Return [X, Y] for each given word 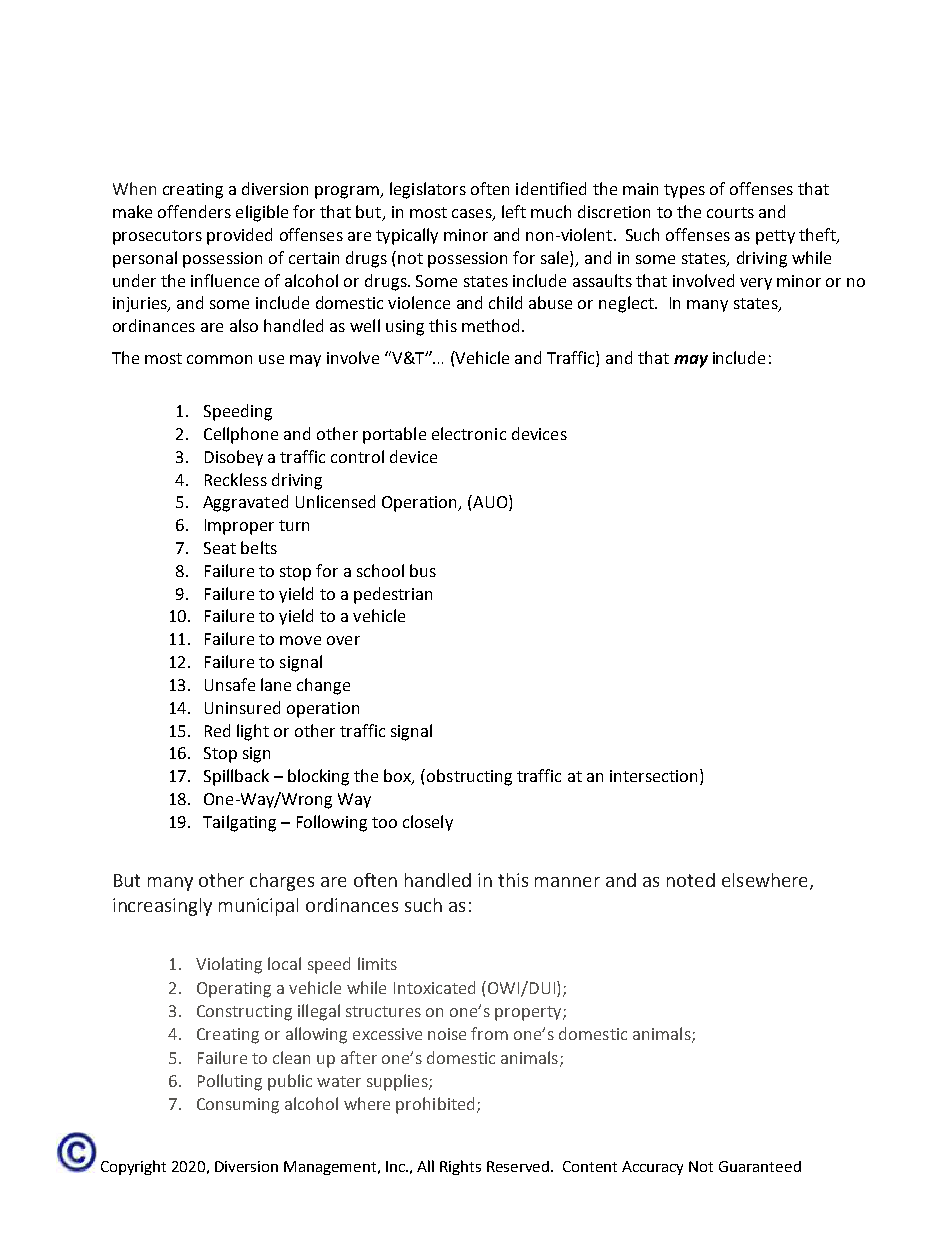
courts [730, 212]
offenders [194, 211]
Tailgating [239, 823]
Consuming [238, 1106]
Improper [239, 527]
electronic [469, 433]
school [380, 570]
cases [473, 215]
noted [691, 880]
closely [428, 823]
